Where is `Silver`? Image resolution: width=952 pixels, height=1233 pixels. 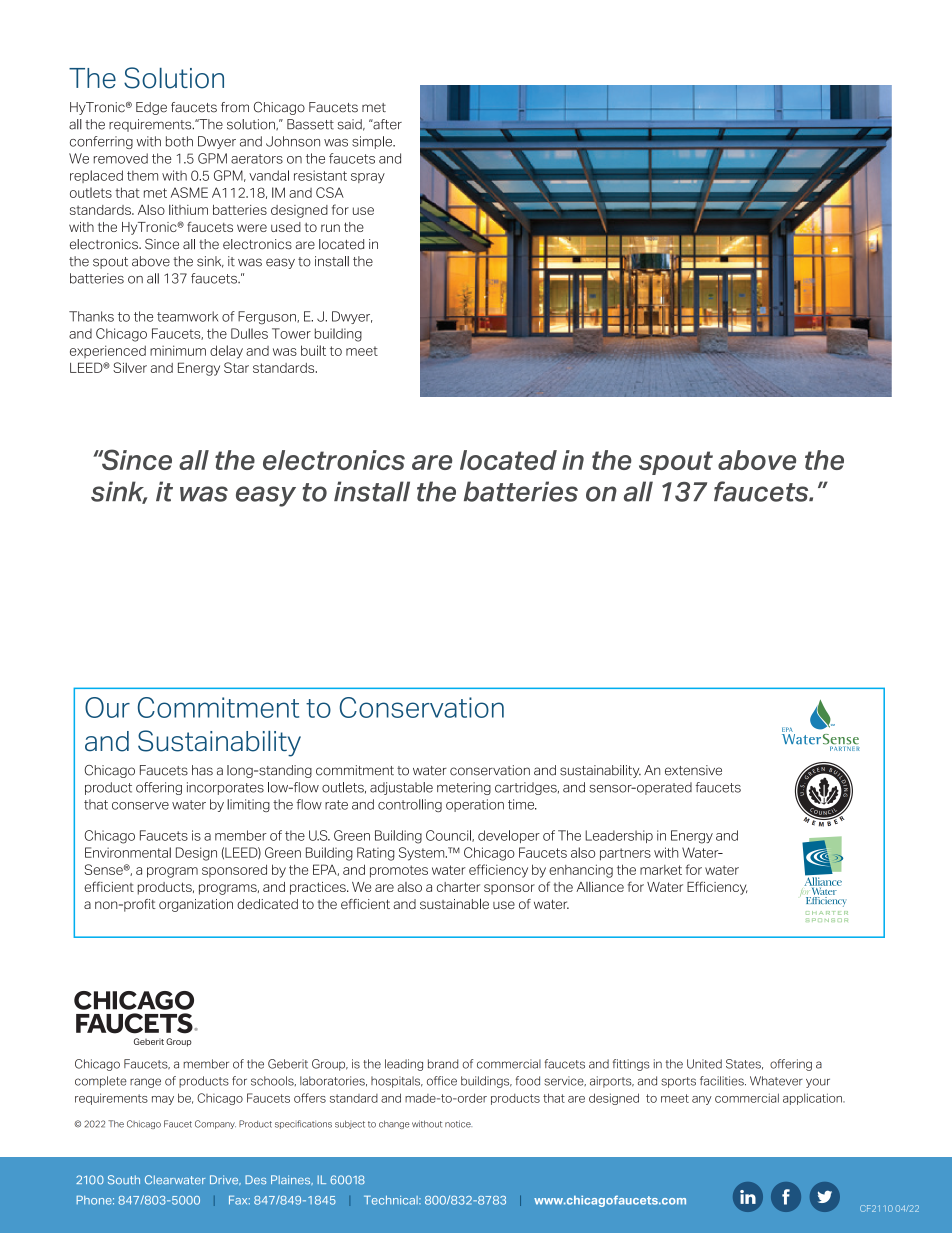 Silver is located at coordinates (130, 367).
